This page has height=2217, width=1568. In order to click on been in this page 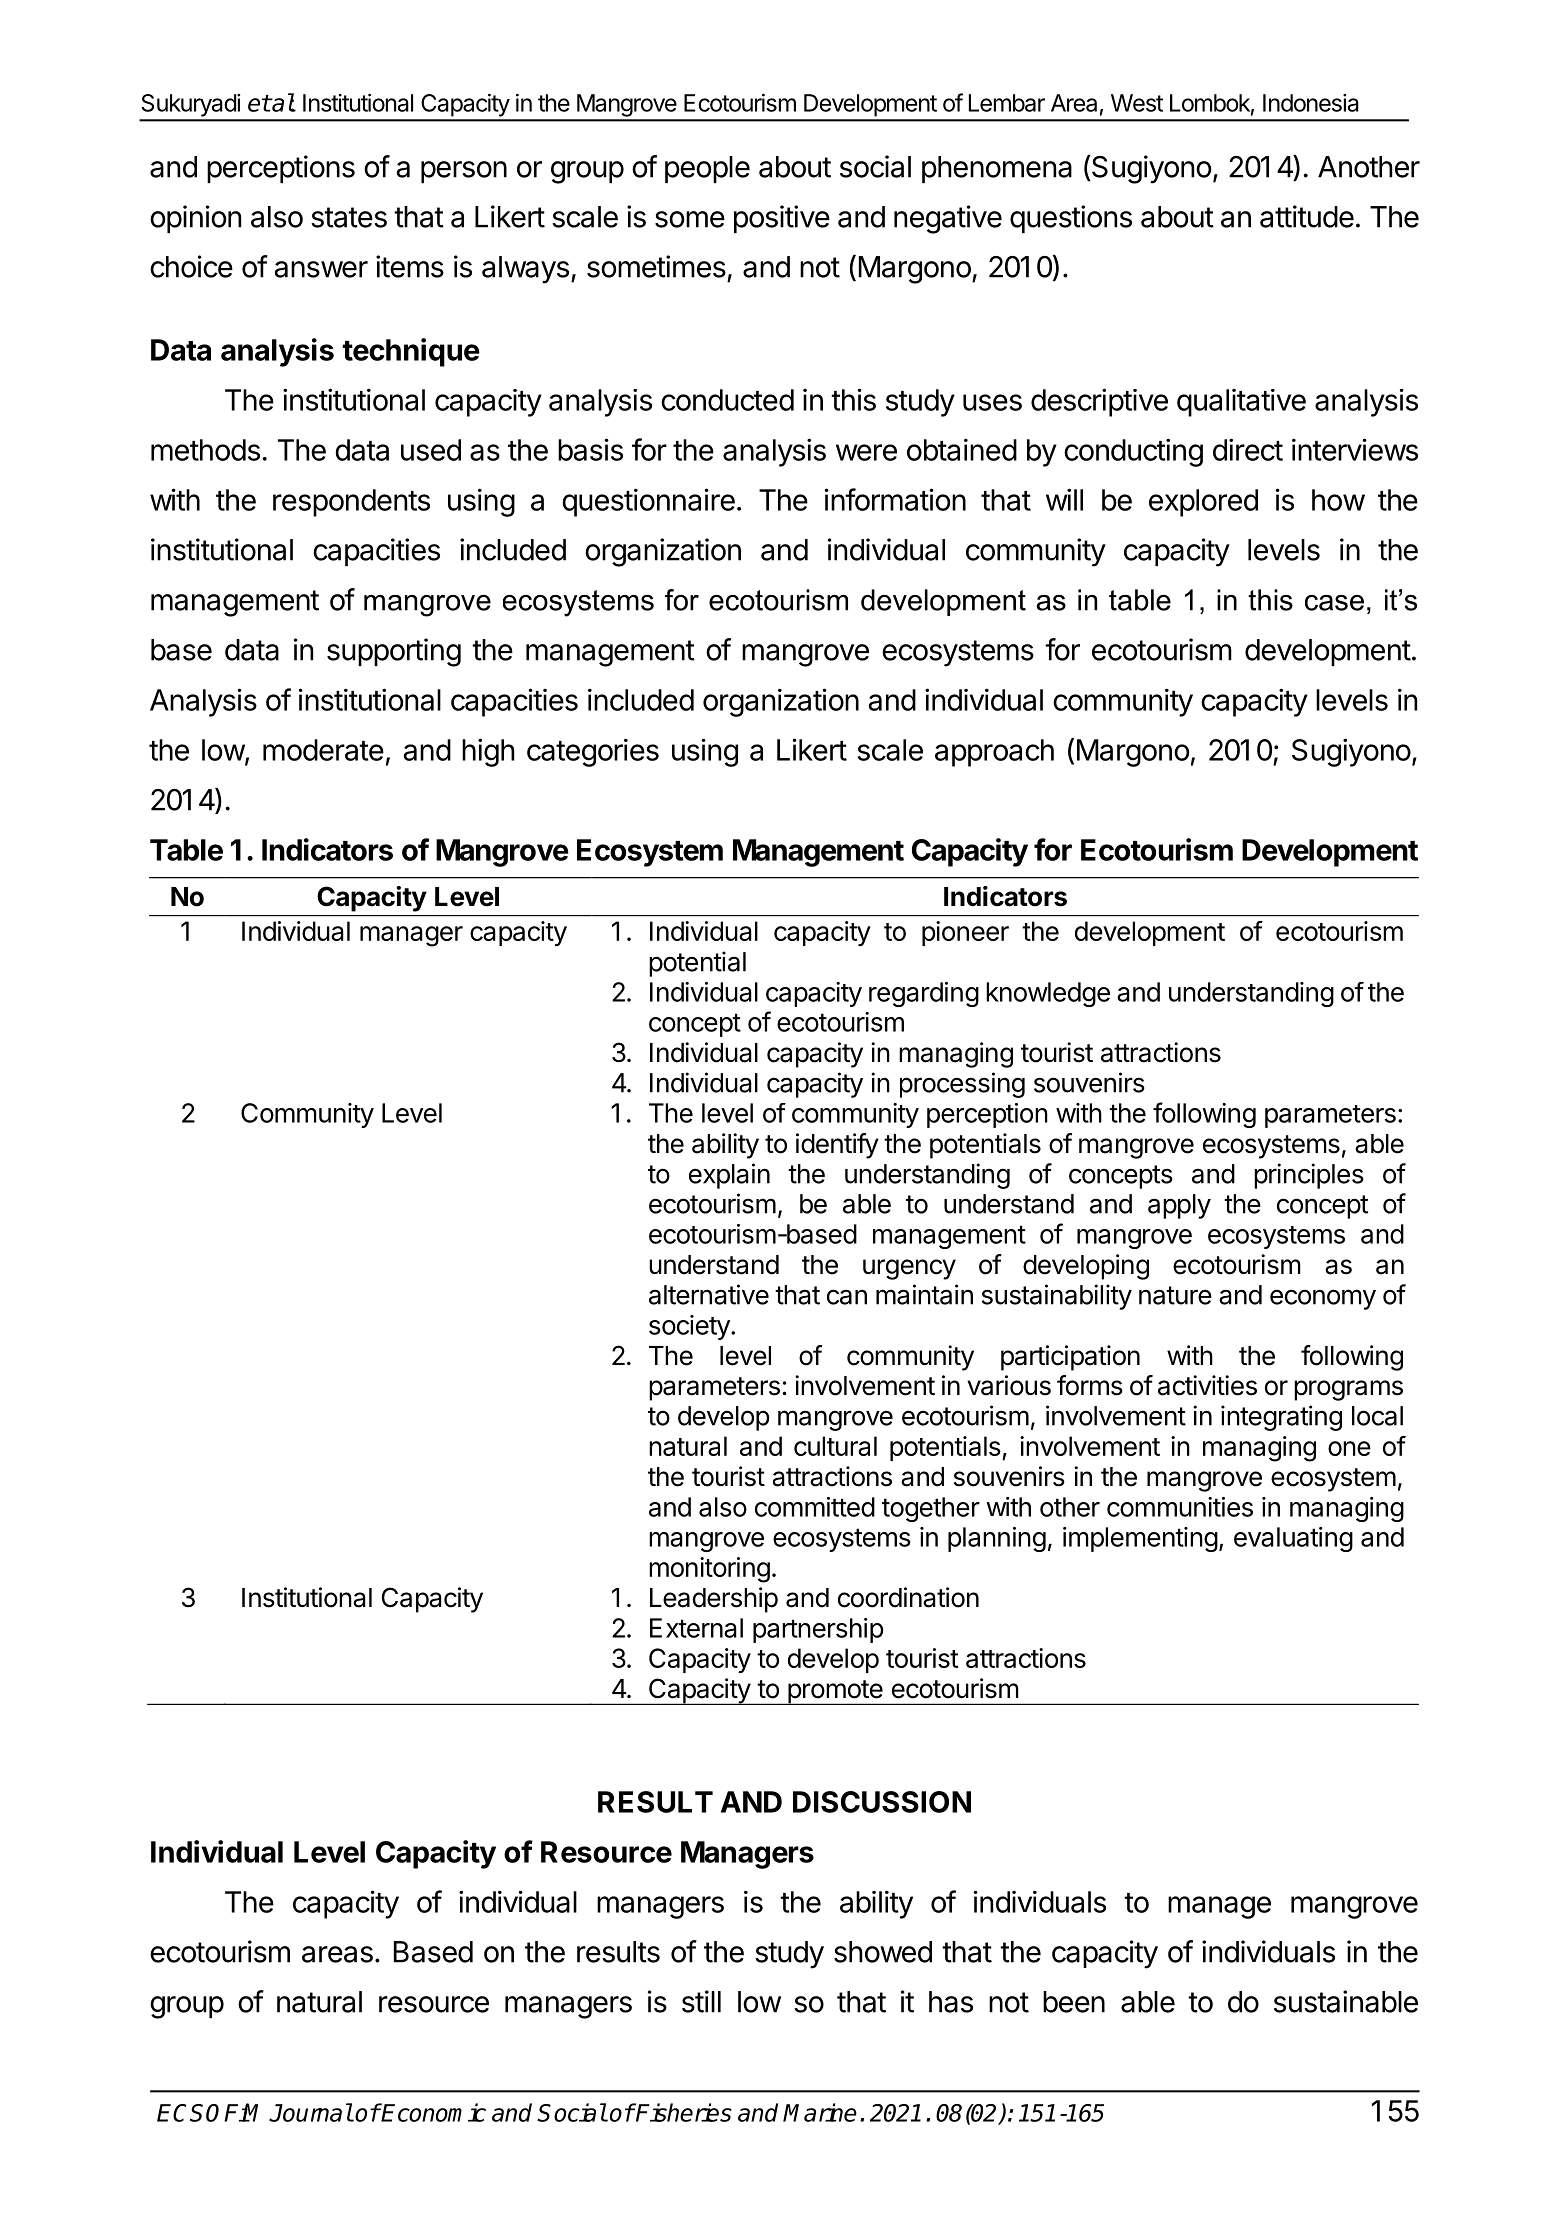, I will do `click(1074, 2002)`.
